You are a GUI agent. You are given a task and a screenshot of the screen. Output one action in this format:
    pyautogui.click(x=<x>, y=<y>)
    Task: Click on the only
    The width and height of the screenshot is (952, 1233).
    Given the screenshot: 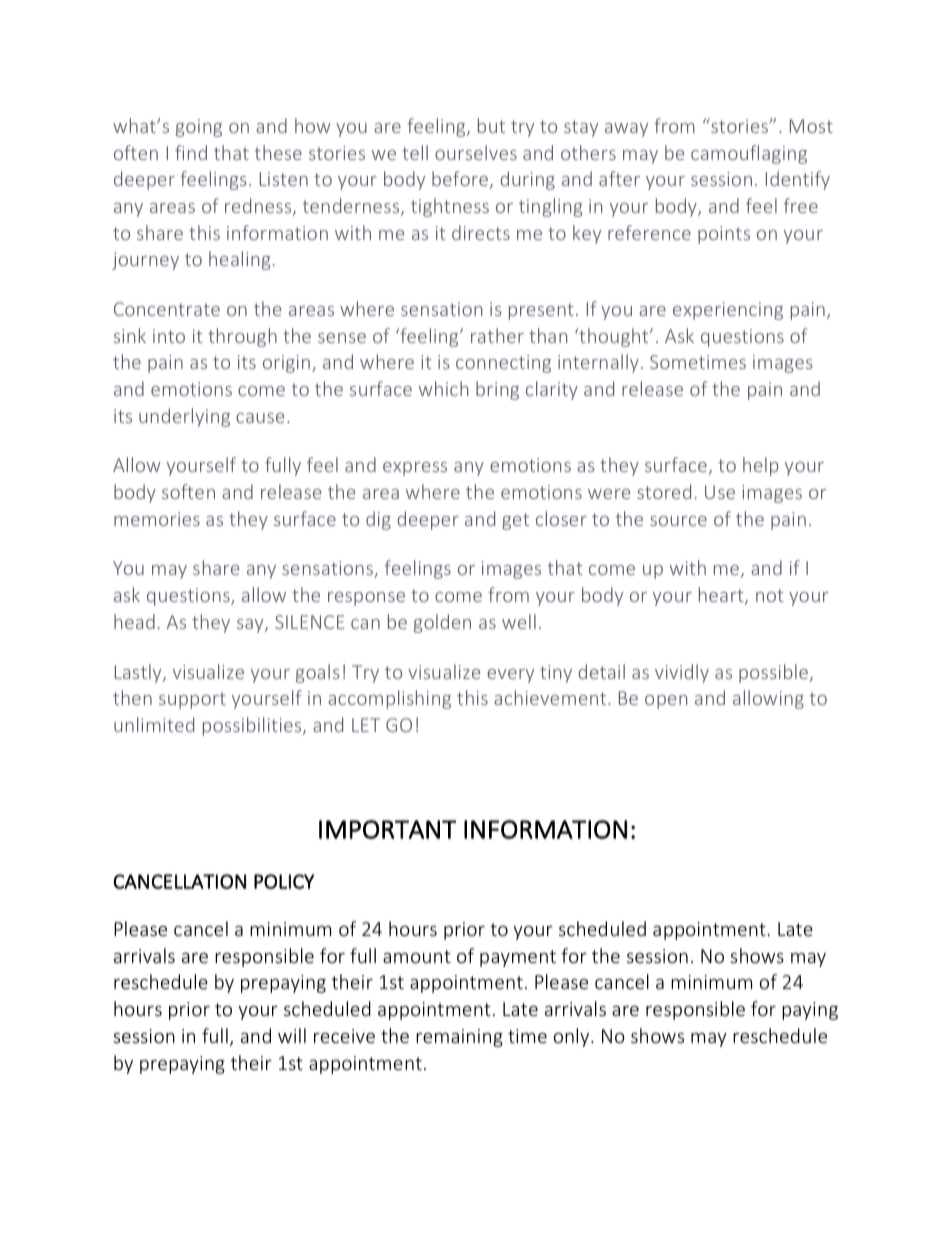 What is the action you would take?
    pyautogui.click(x=573, y=1037)
